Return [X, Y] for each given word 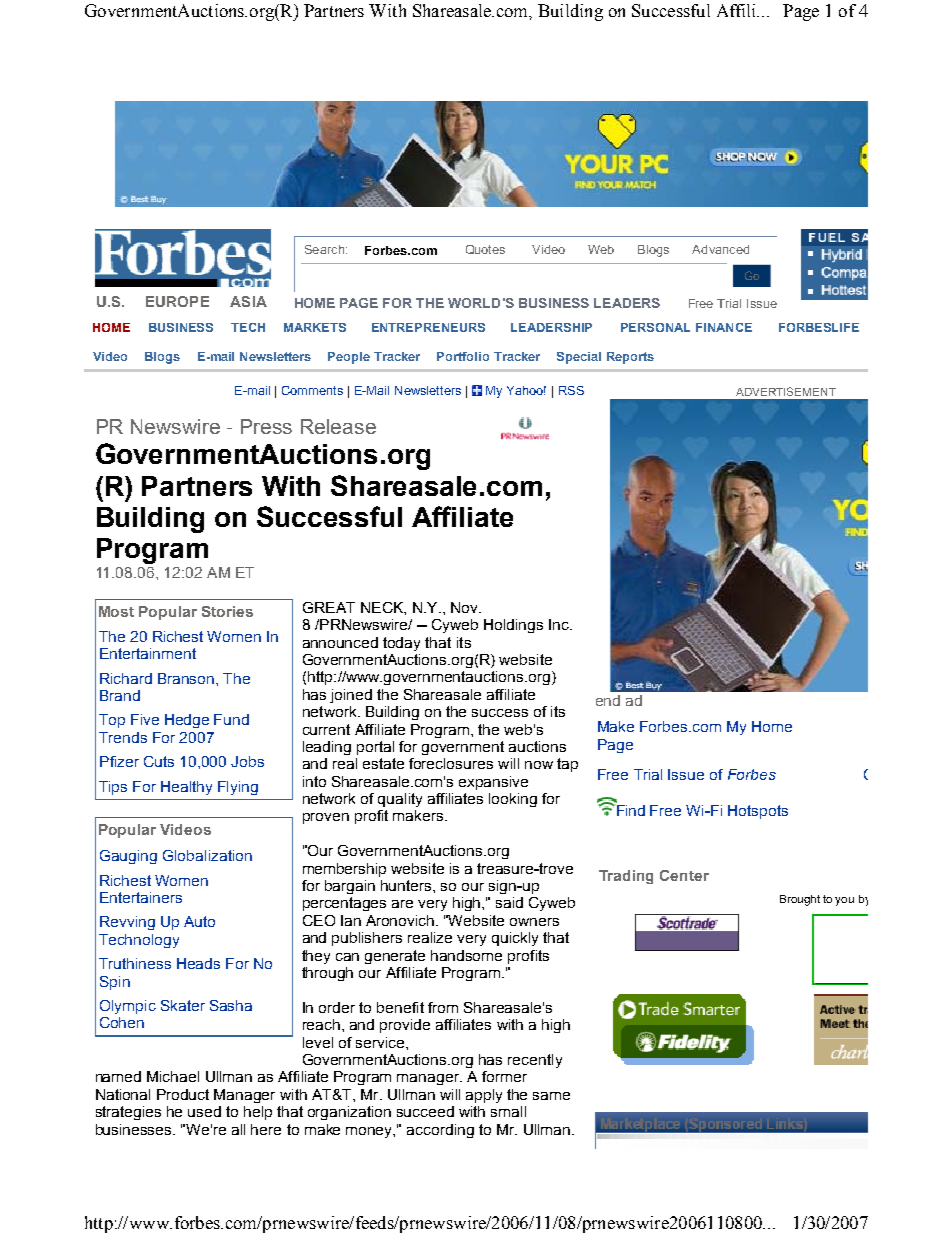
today [401, 644]
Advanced [720, 249]
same [551, 1096]
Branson [187, 678]
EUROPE [177, 301]
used [204, 1111]
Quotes [485, 249]
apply [484, 1096]
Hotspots [758, 812]
